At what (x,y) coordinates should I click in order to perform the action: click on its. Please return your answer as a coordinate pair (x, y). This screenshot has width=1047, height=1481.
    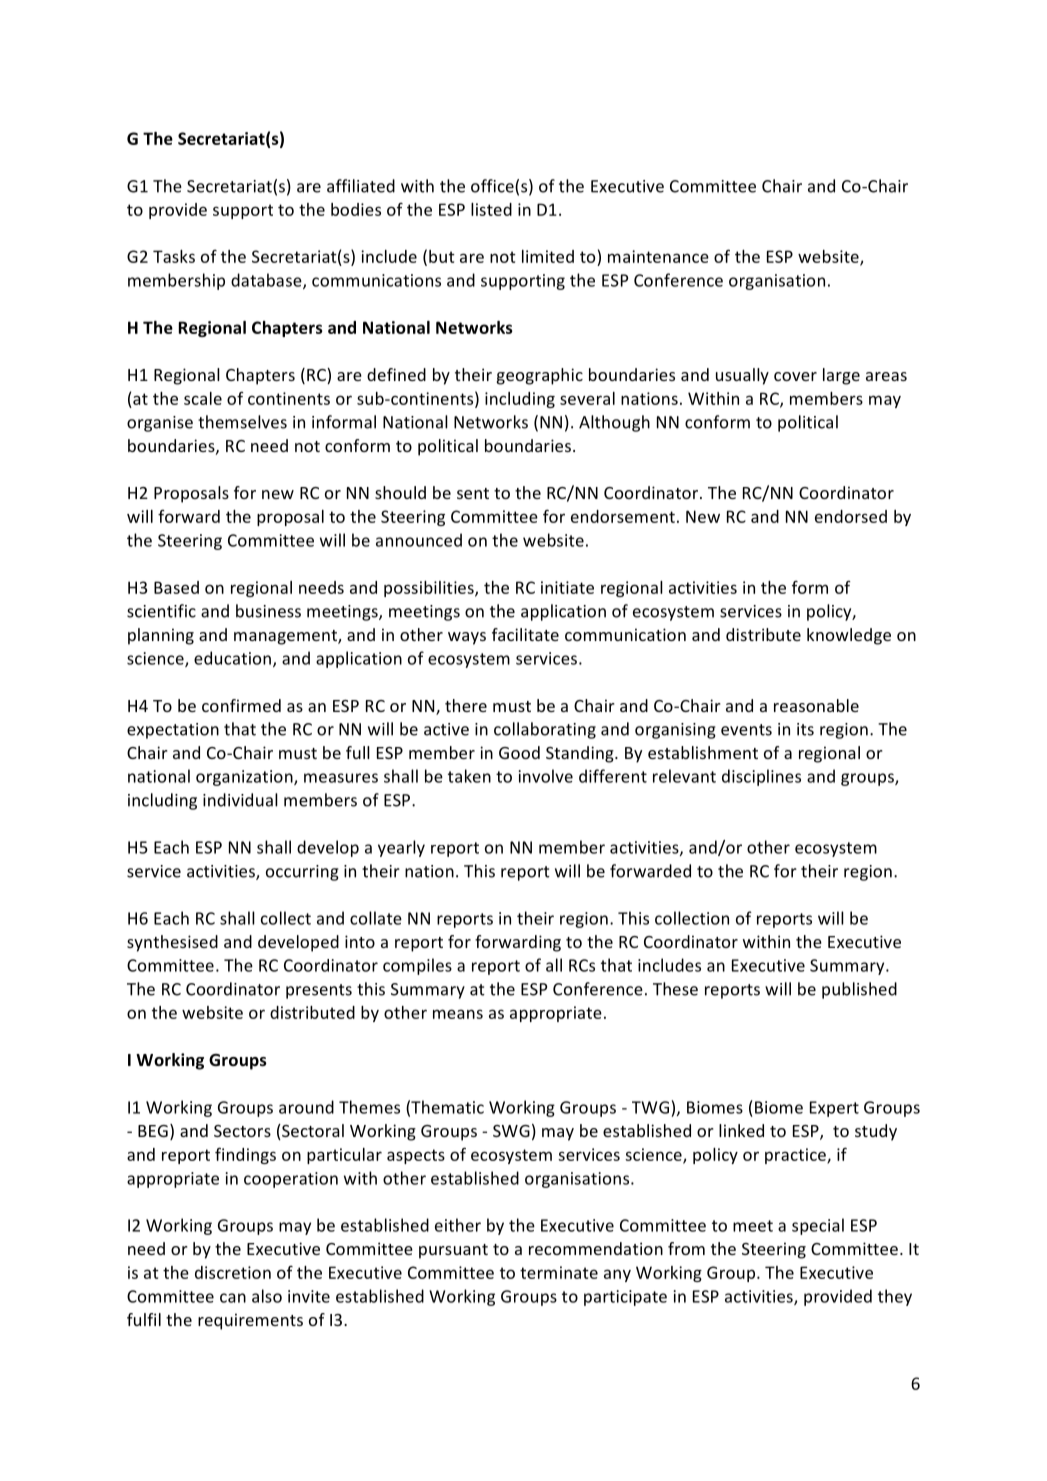
    Looking at the image, I should click on (805, 729).
